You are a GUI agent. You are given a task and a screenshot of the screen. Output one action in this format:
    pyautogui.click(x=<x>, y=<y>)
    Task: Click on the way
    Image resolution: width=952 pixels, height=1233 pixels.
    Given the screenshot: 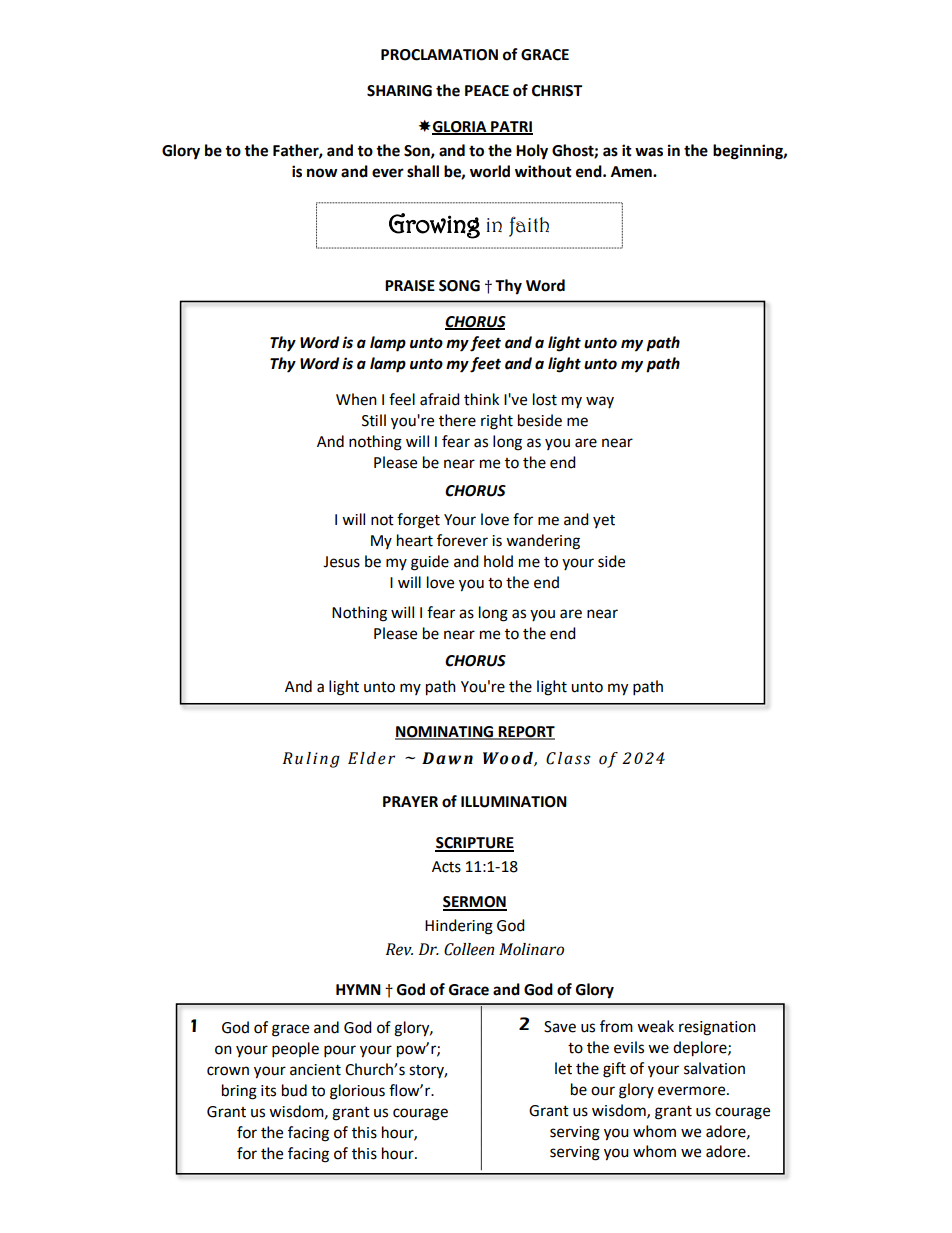 What is the action you would take?
    pyautogui.click(x=600, y=402)
